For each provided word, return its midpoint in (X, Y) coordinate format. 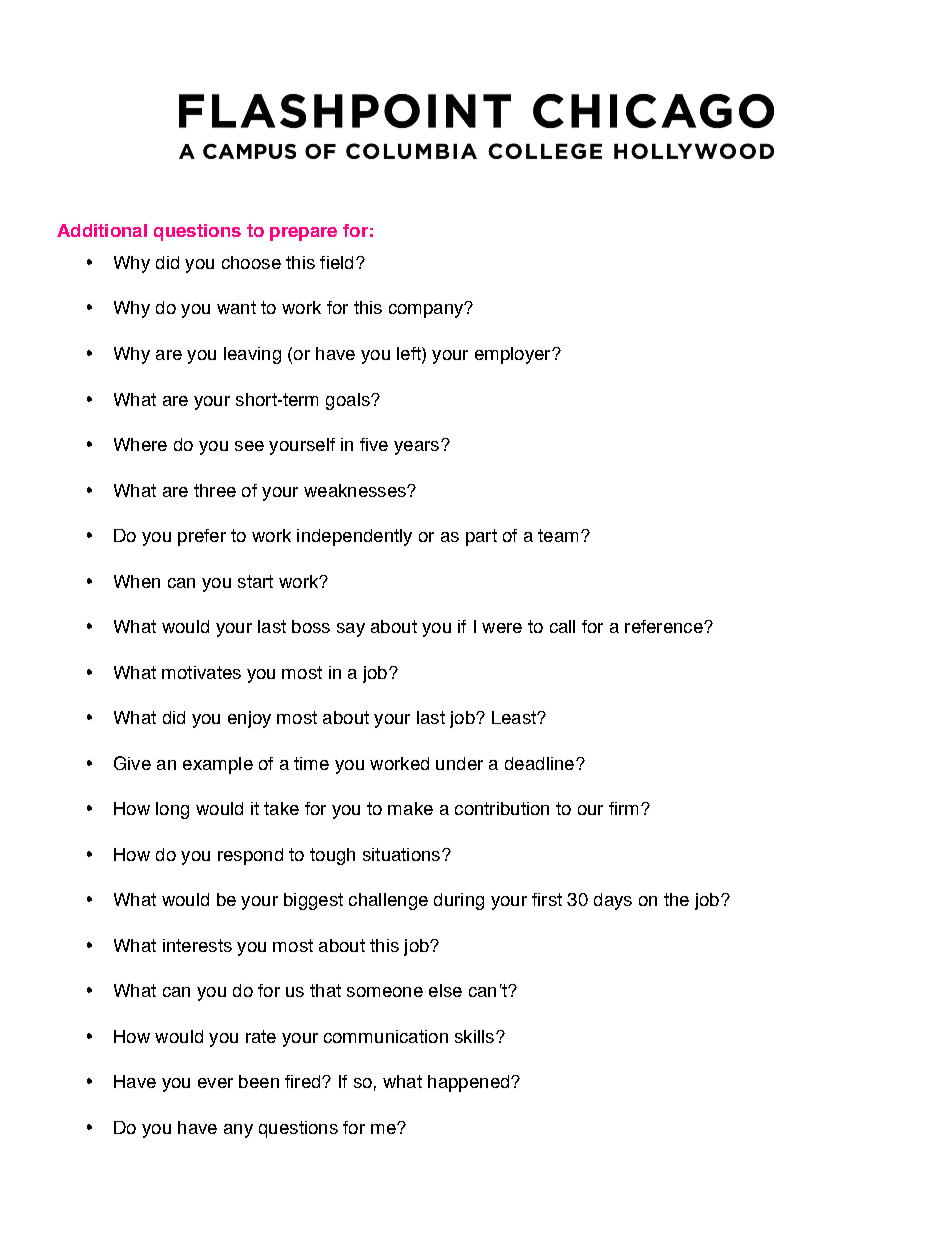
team (558, 535)
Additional (102, 230)
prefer (202, 537)
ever (215, 1083)
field (336, 262)
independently (354, 537)
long (172, 810)
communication (386, 1036)
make (410, 808)
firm (623, 808)
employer (514, 355)
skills (474, 1036)
